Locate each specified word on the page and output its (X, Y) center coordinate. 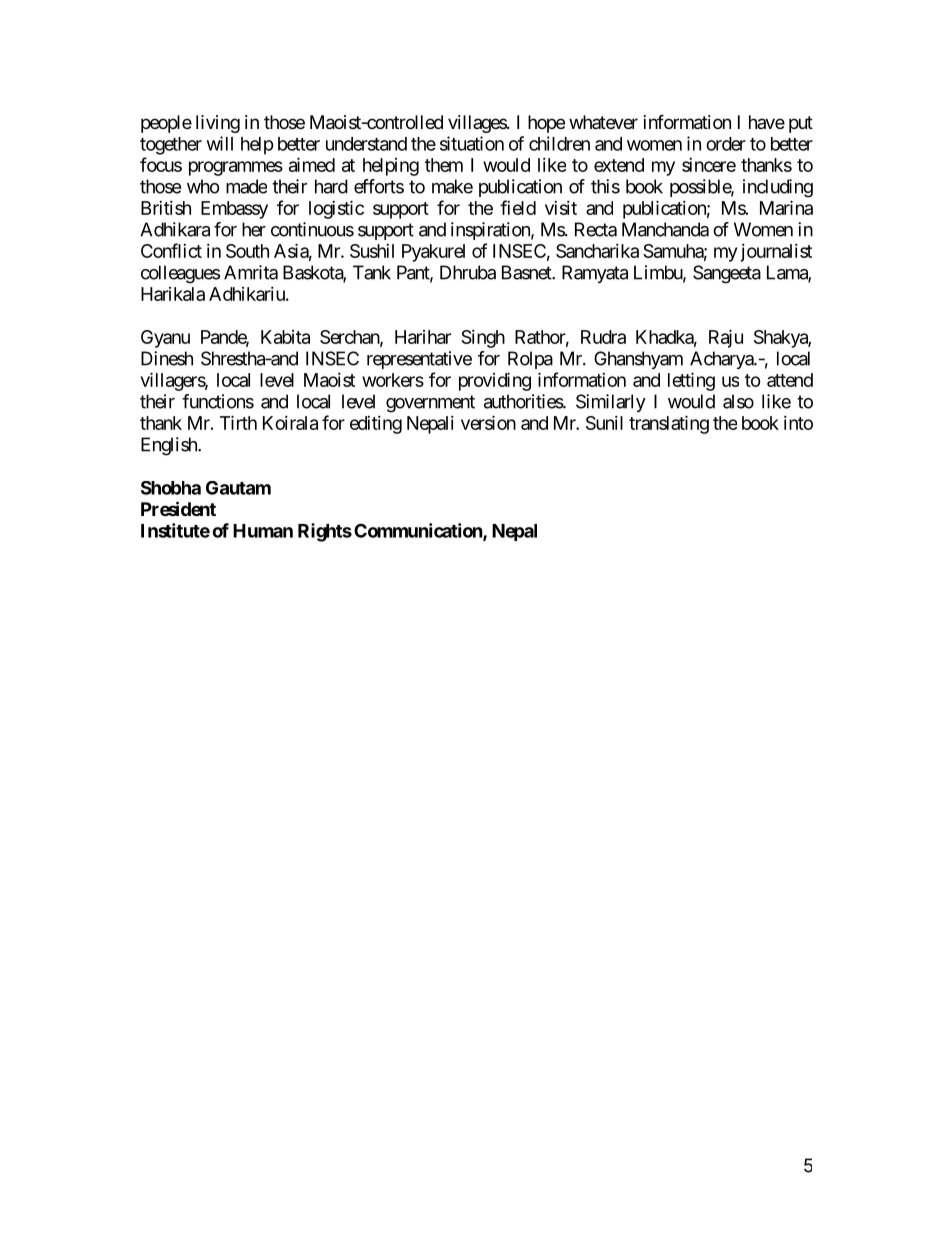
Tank (372, 272)
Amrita (251, 272)
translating (669, 424)
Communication (419, 531)
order (726, 144)
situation (472, 143)
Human (263, 531)
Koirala (290, 423)
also (738, 401)
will (220, 143)
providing (495, 381)
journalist (776, 253)
